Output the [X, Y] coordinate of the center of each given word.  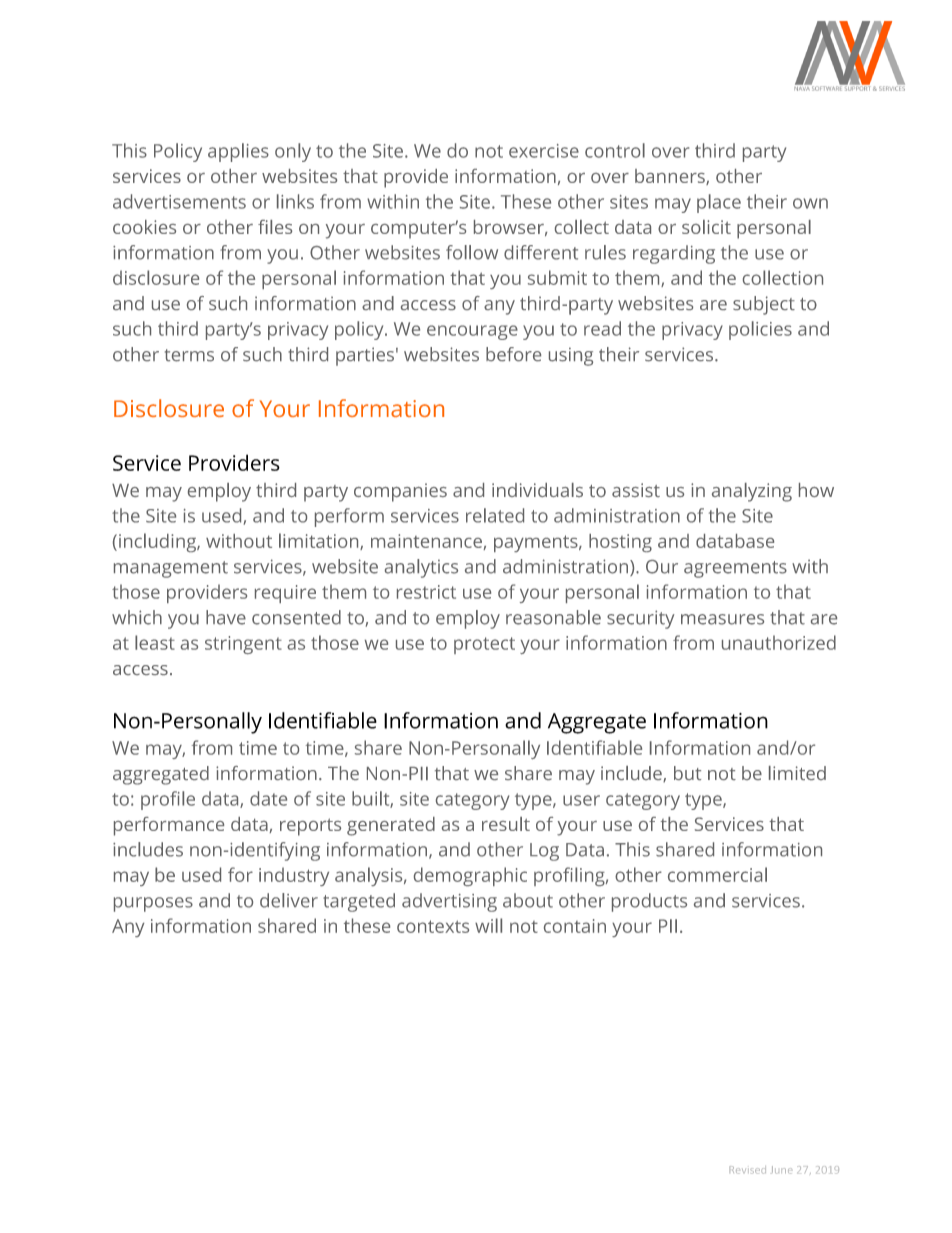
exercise [544, 151]
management [171, 569]
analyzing [752, 492]
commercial [717, 874]
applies [238, 152]
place [719, 203]
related [495, 515]
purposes [153, 904]
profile [168, 800]
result [506, 824]
